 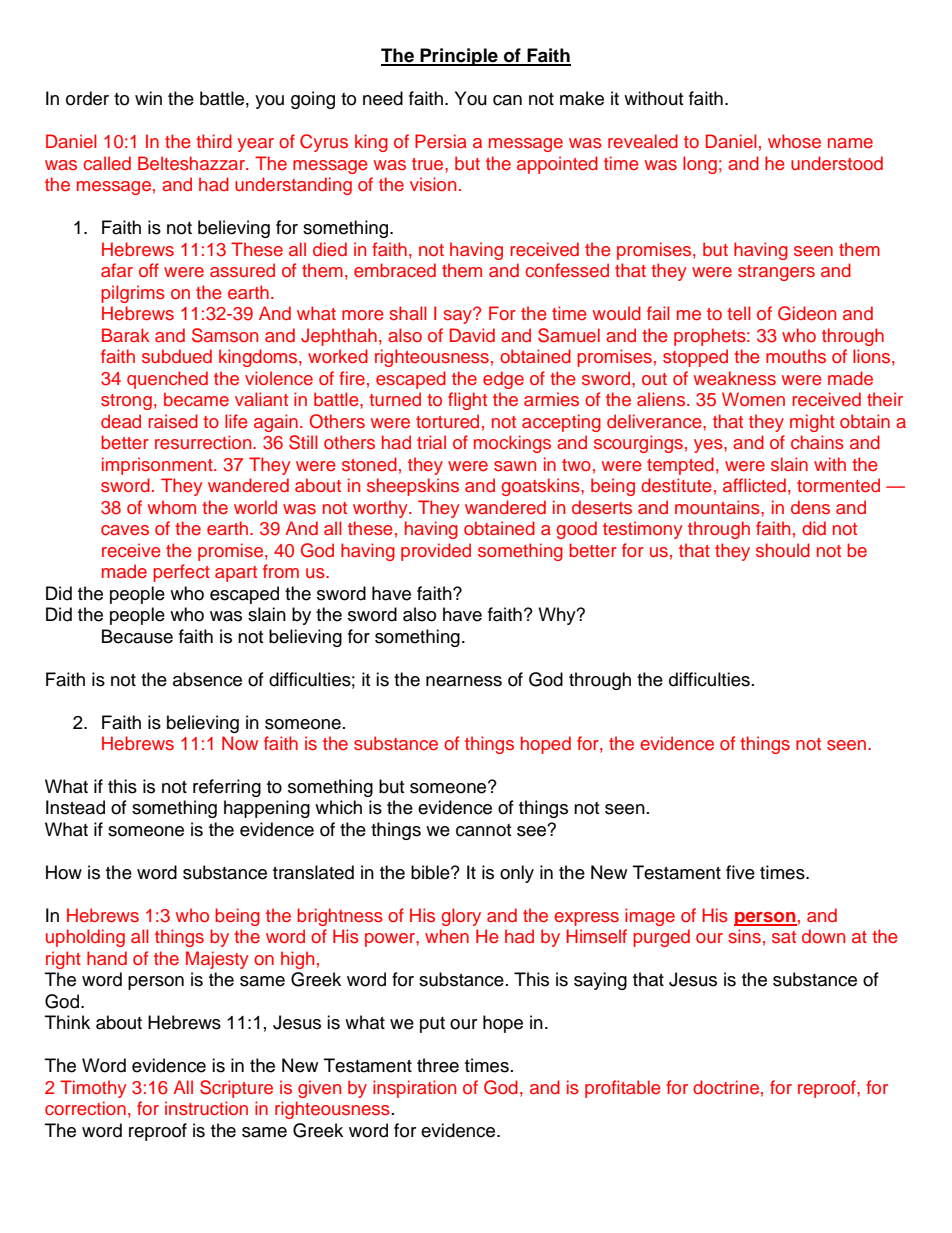 What do you see at coordinates (472, 335) in the document?
I see `David` at bounding box center [472, 335].
